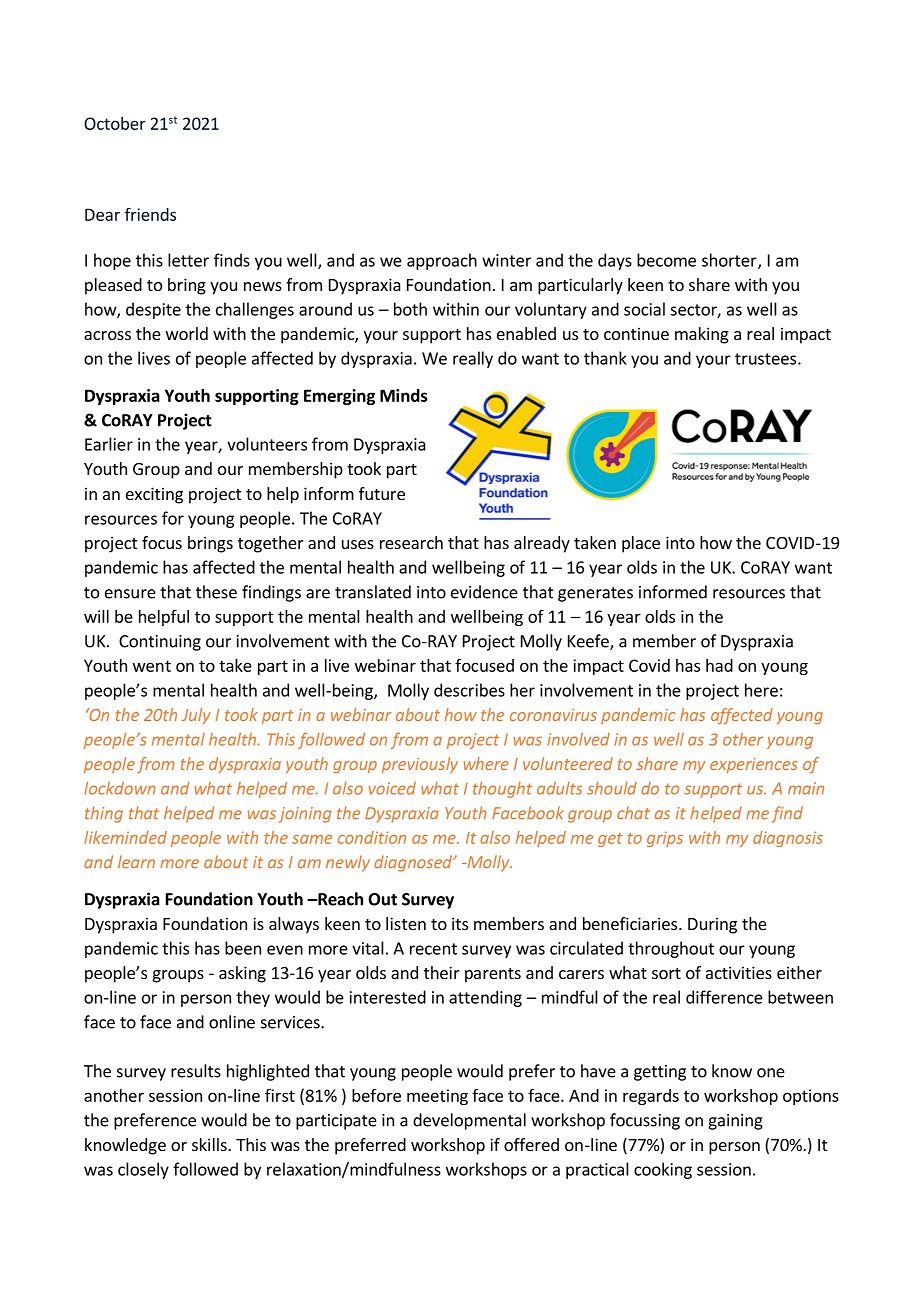 The image size is (924, 1308). Describe the element at coordinates (702, 335) in the screenshot. I see `making` at that location.
